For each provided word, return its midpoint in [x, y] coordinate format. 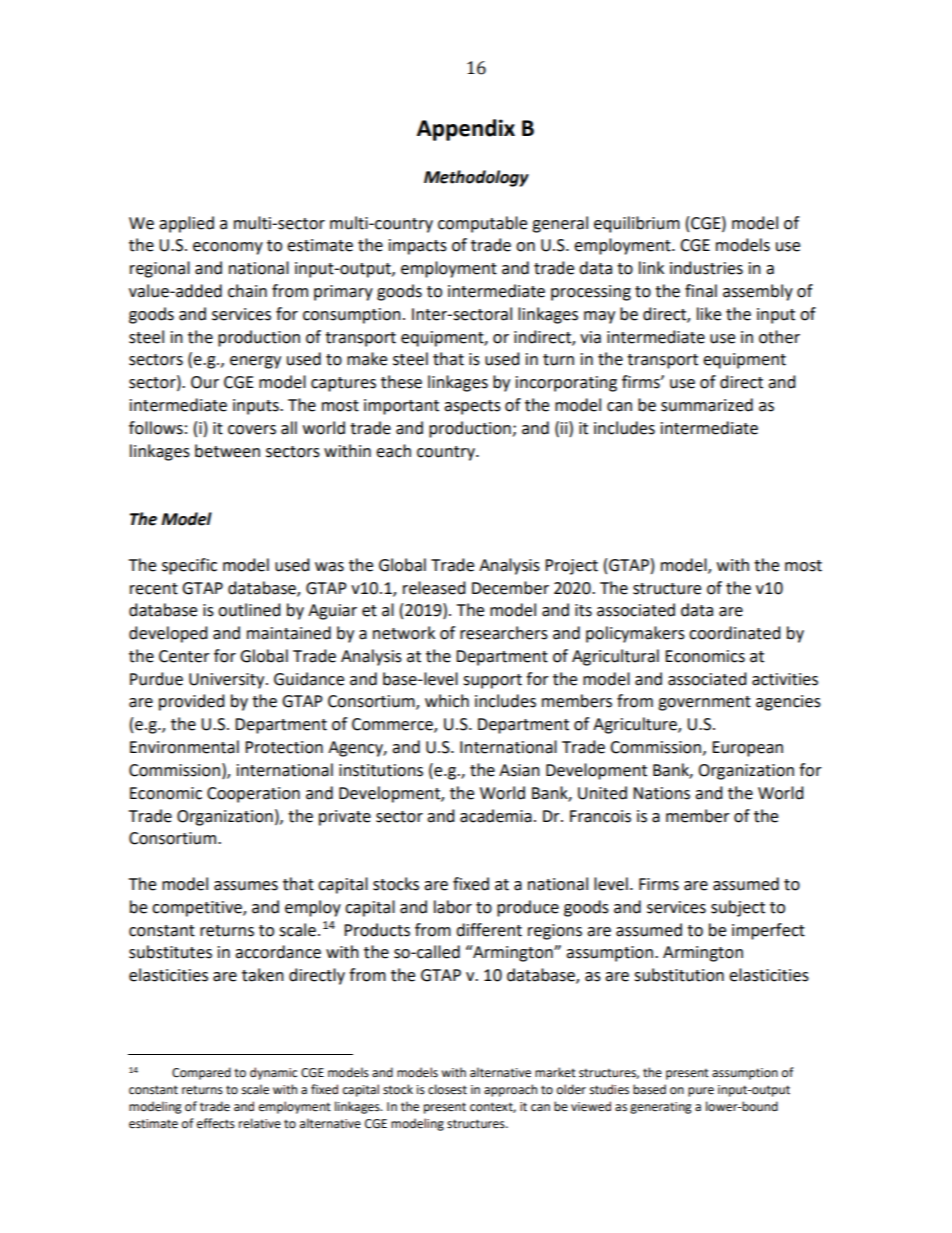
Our [205, 382]
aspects [472, 407]
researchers [504, 633]
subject [738, 908]
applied [186, 224]
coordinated [735, 633]
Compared [201, 1073]
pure [701, 1092]
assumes [246, 886]
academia [496, 816]
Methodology [476, 178]
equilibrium [637, 224]
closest [447, 1089]
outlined [249, 610]
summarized [707, 405]
